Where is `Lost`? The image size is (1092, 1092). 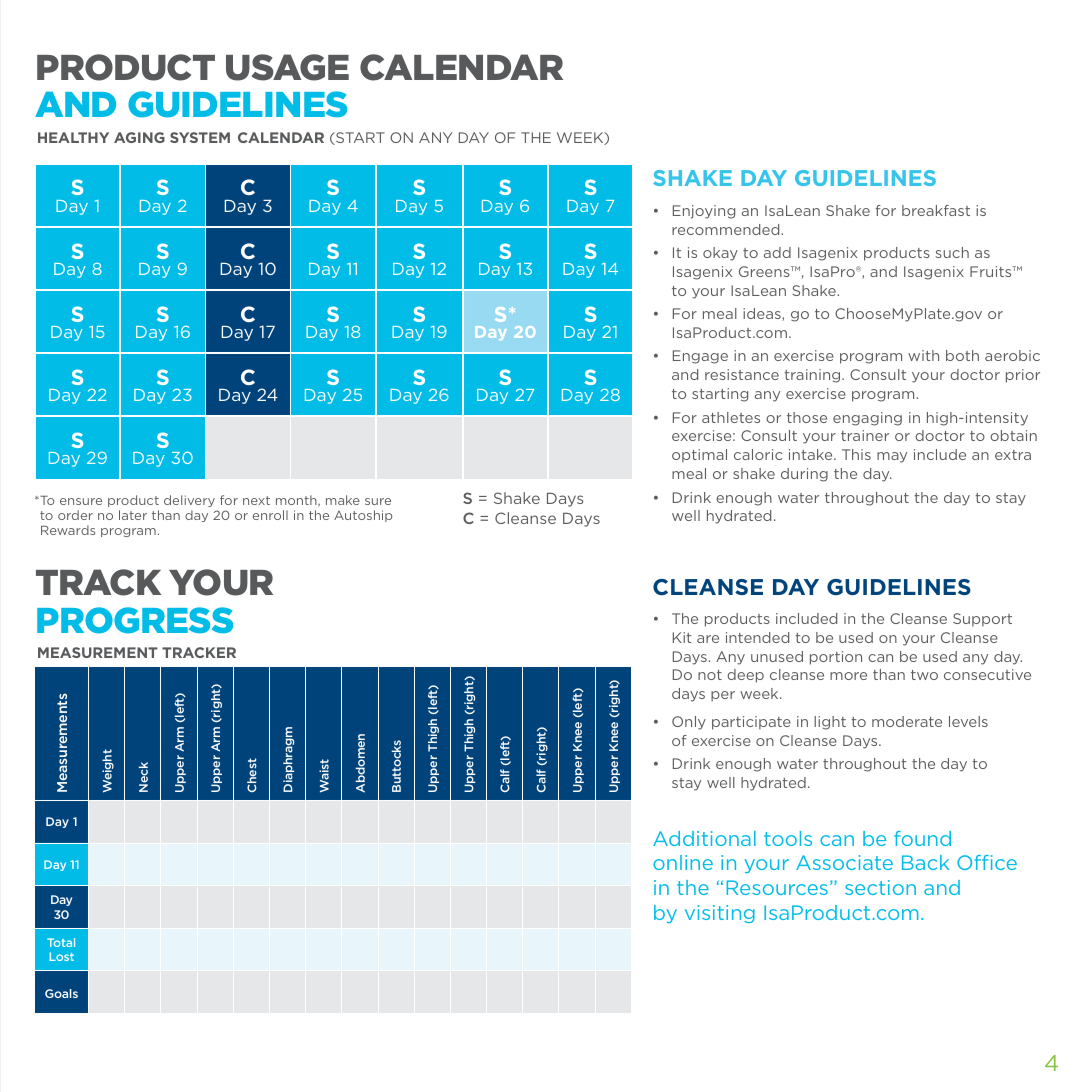 Lost is located at coordinates (62, 956).
